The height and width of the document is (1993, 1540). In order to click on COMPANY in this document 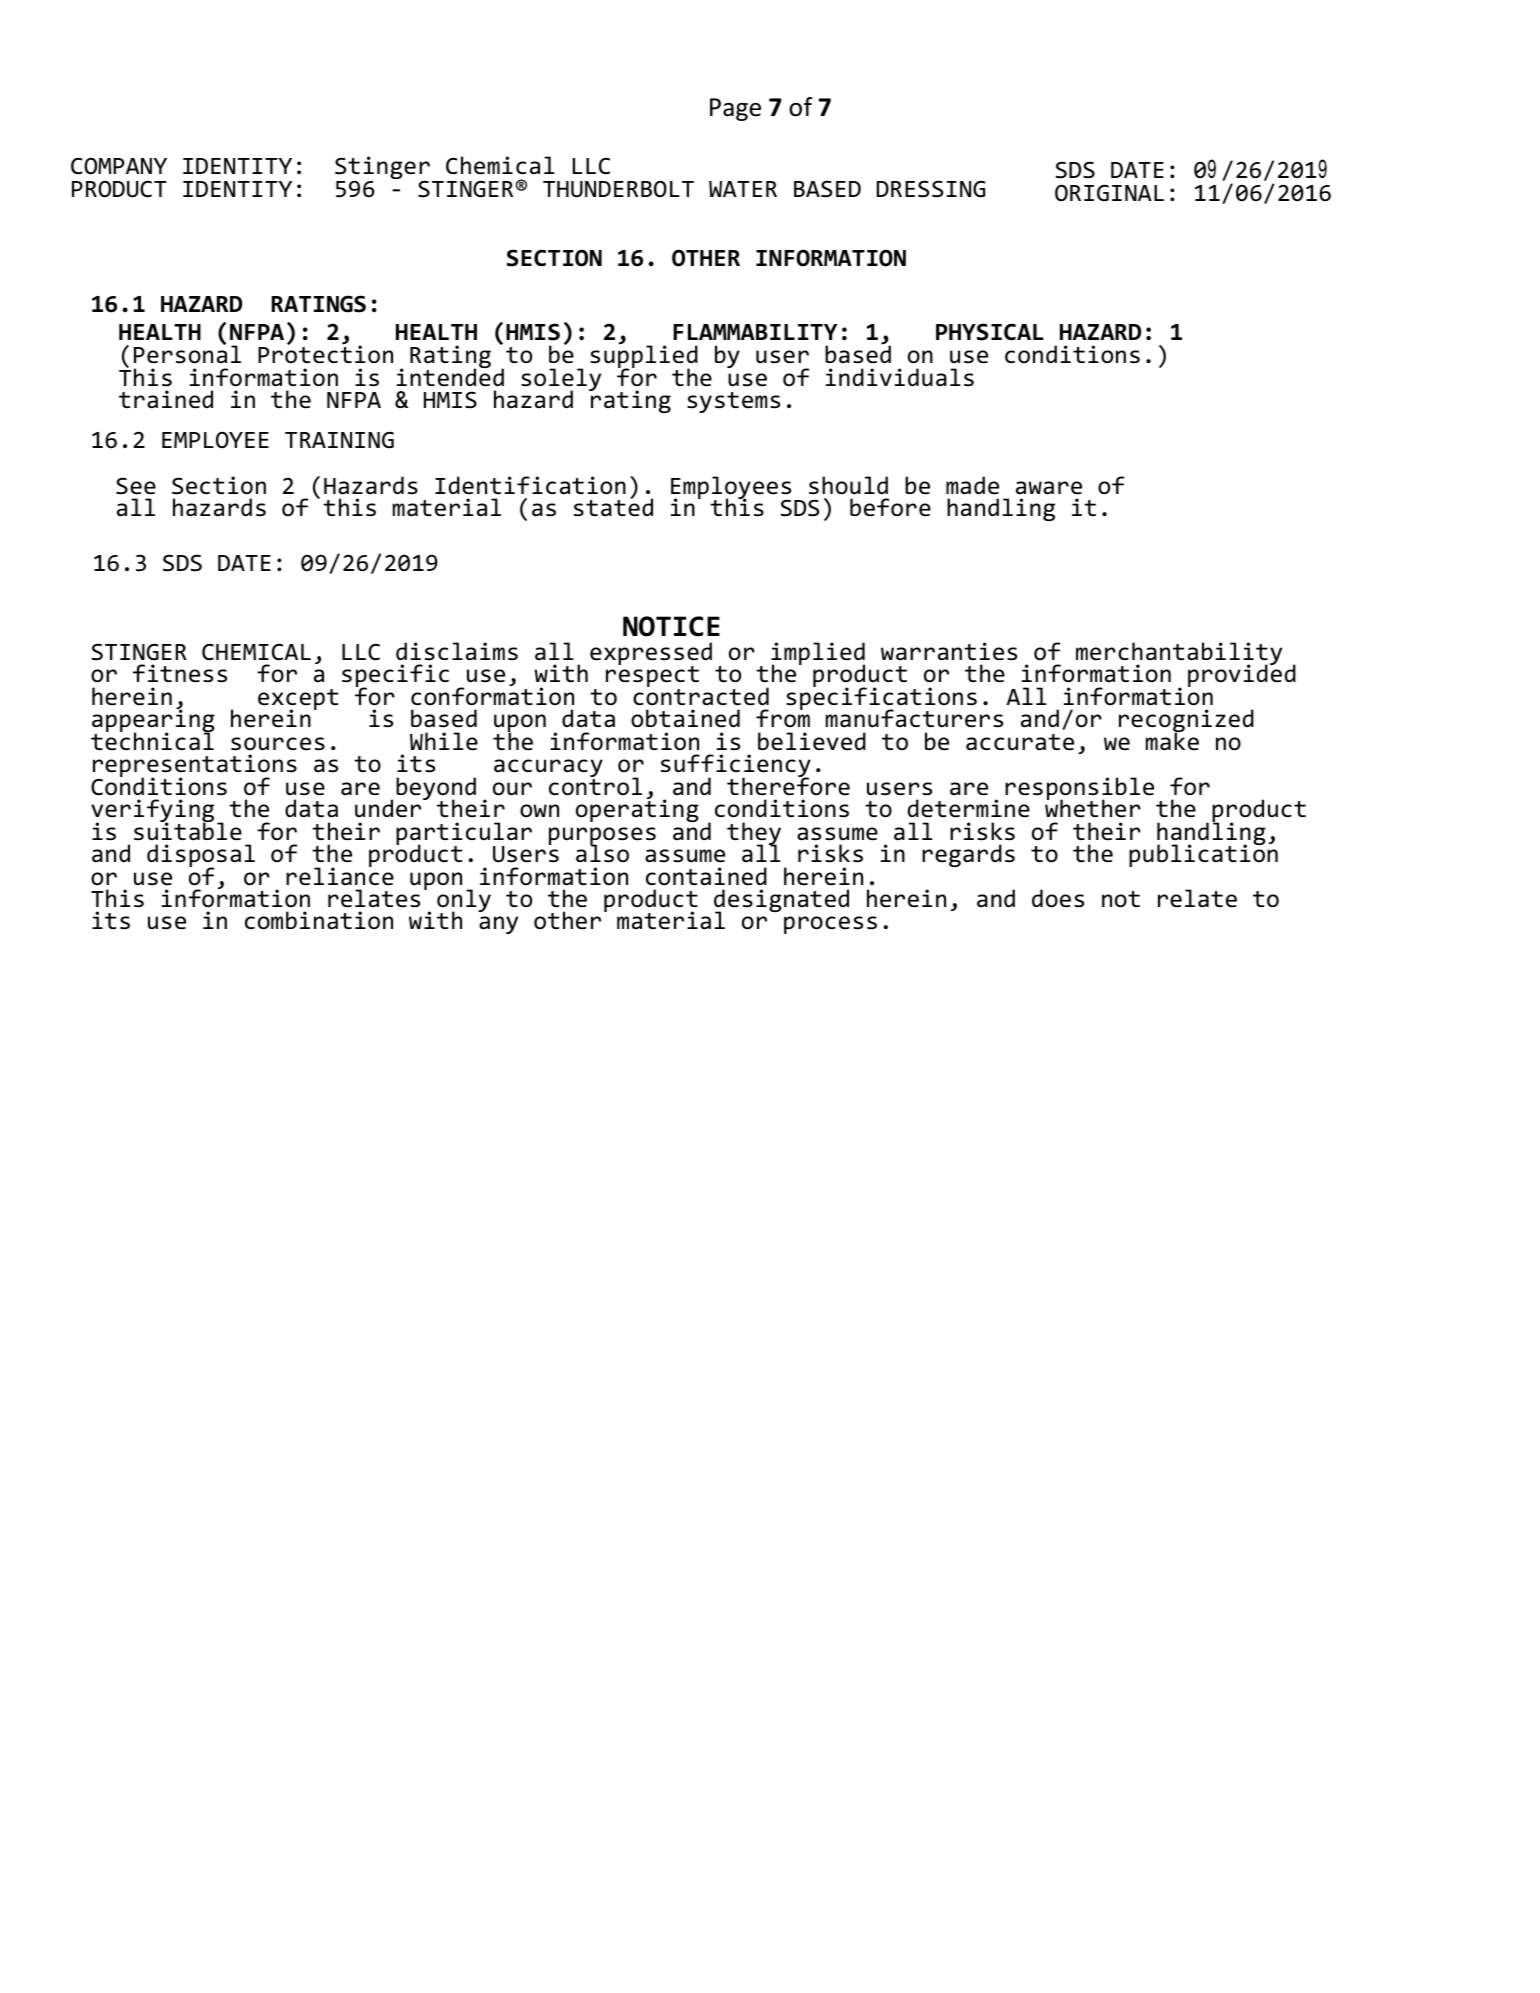, I will do `click(119, 166)`.
